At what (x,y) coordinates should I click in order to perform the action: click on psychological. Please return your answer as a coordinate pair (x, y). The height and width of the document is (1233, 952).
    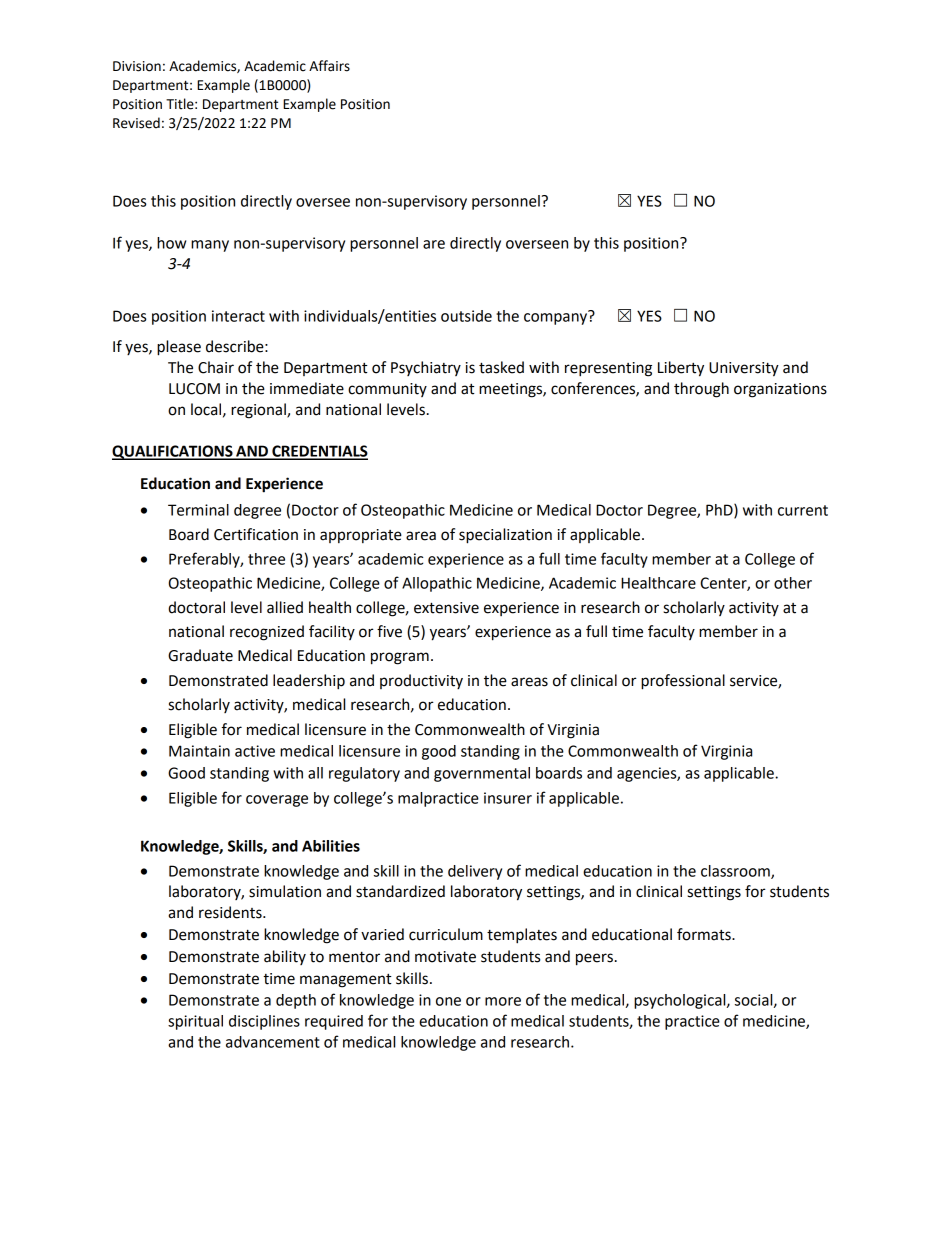
    Looking at the image, I should click on (681, 1001).
